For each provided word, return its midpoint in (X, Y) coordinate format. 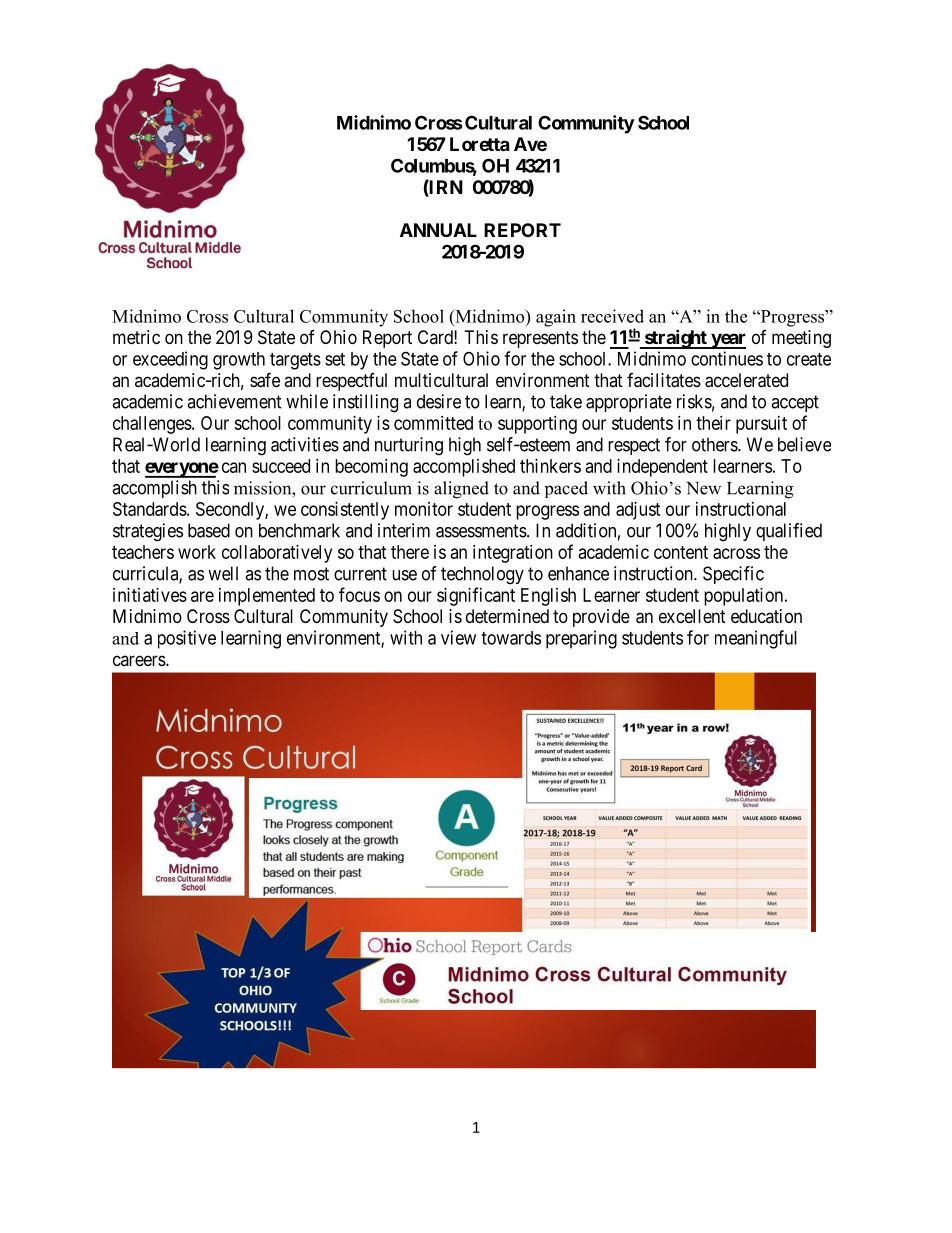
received (612, 316)
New (703, 488)
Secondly (231, 511)
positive (187, 639)
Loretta (479, 144)
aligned (461, 490)
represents (540, 339)
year (727, 341)
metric (136, 337)
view (458, 637)
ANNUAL (438, 230)
